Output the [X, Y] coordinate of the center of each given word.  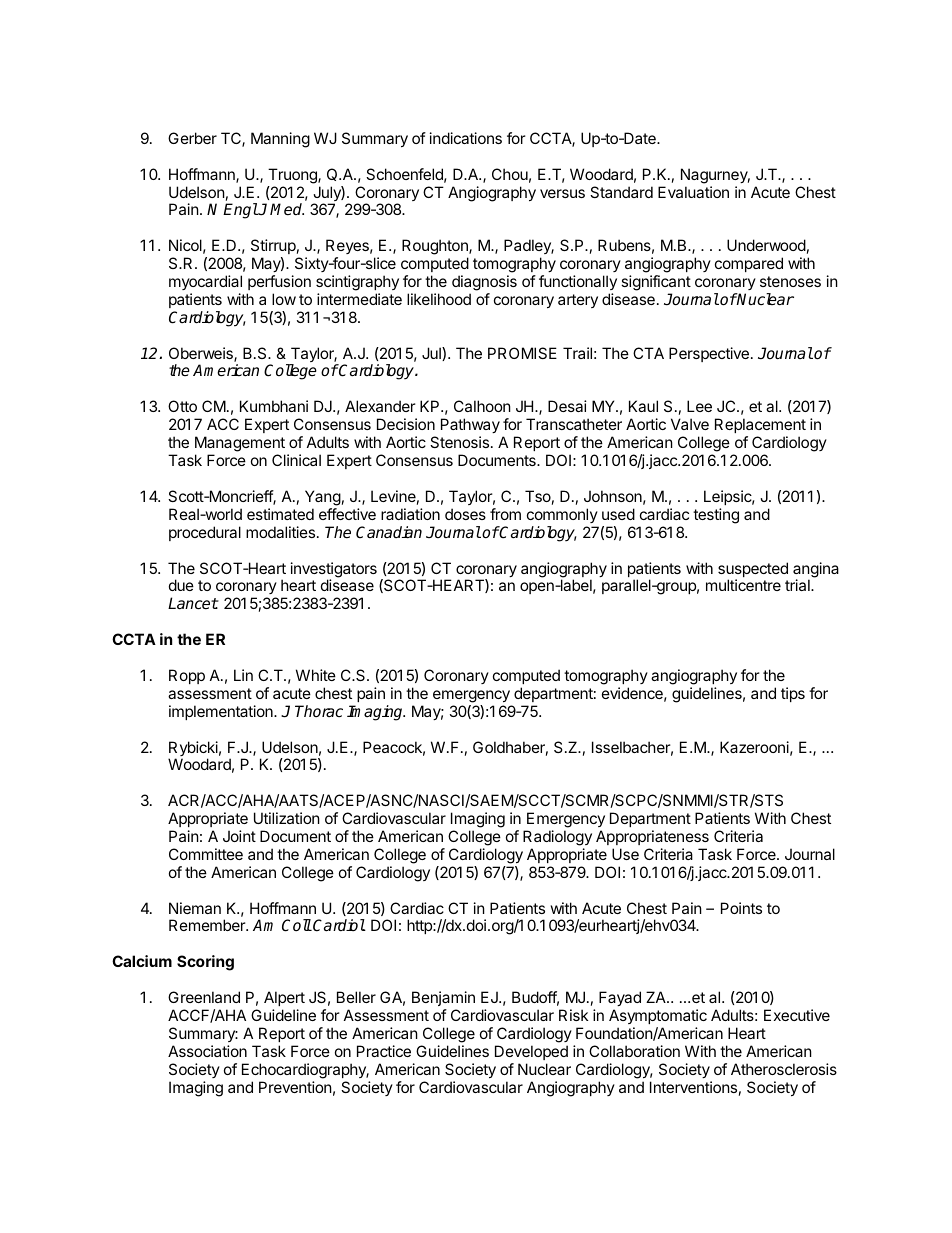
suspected [753, 571]
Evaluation [693, 192]
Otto [182, 406]
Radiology [557, 838]
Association [207, 1051]
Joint [239, 836]
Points [741, 908]
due [181, 585]
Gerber [192, 138]
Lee [699, 406]
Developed [531, 1052]
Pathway [470, 427]
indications [466, 138]
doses [465, 514]
